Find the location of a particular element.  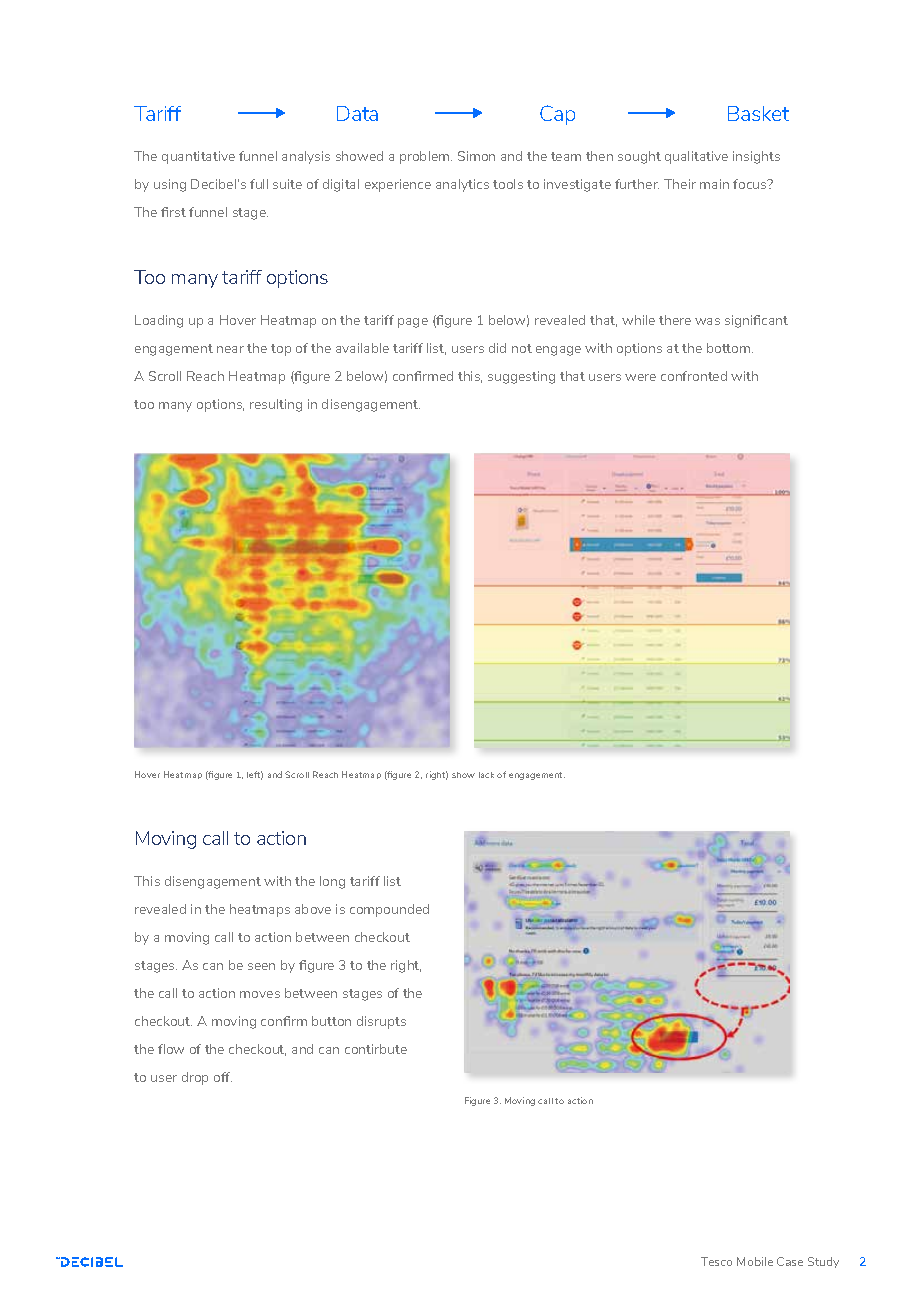

suggesting is located at coordinates (521, 377).
